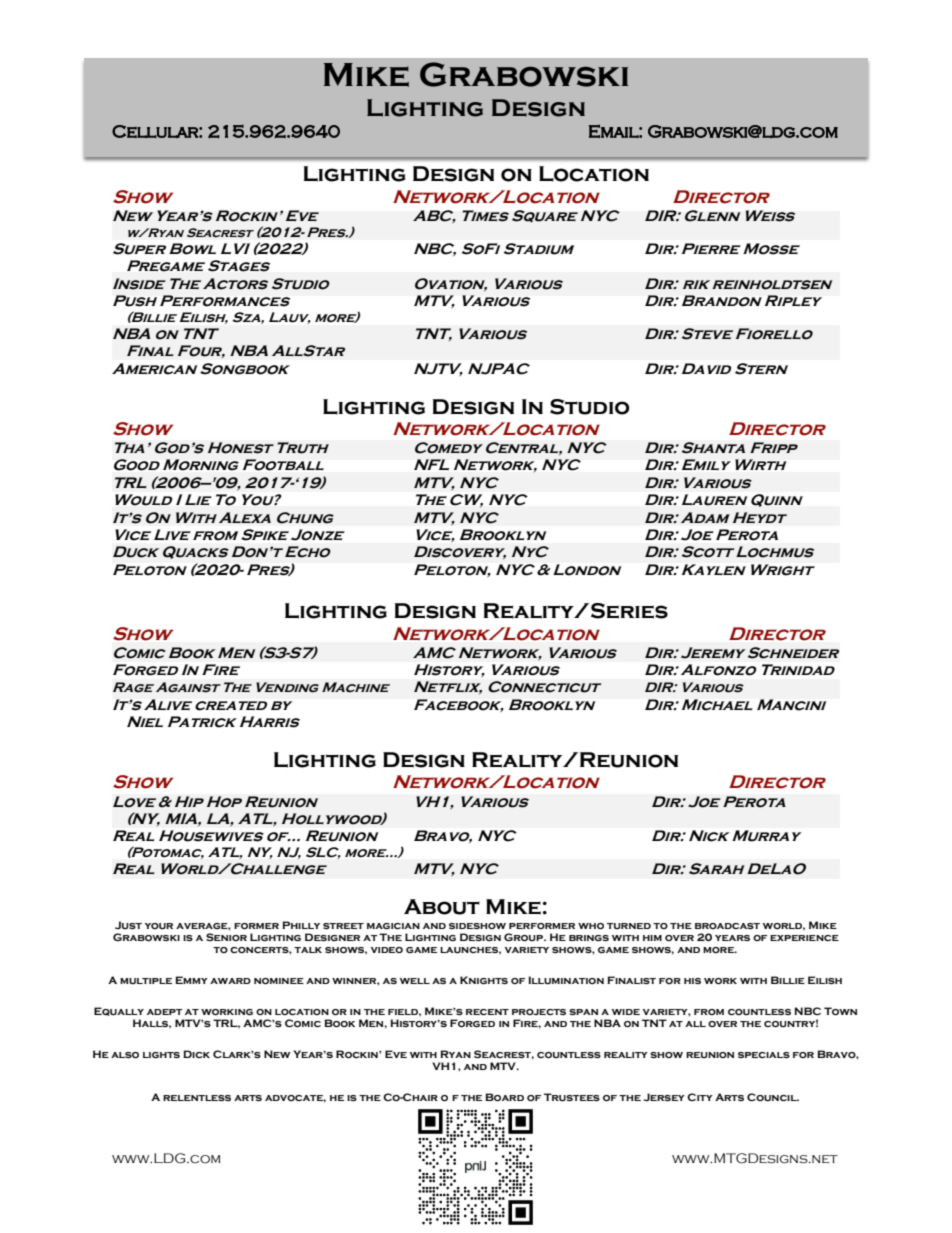 This screenshot has width=952, height=1233. What do you see at coordinates (226, 937) in the screenshot?
I see `Senior` at bounding box center [226, 937].
